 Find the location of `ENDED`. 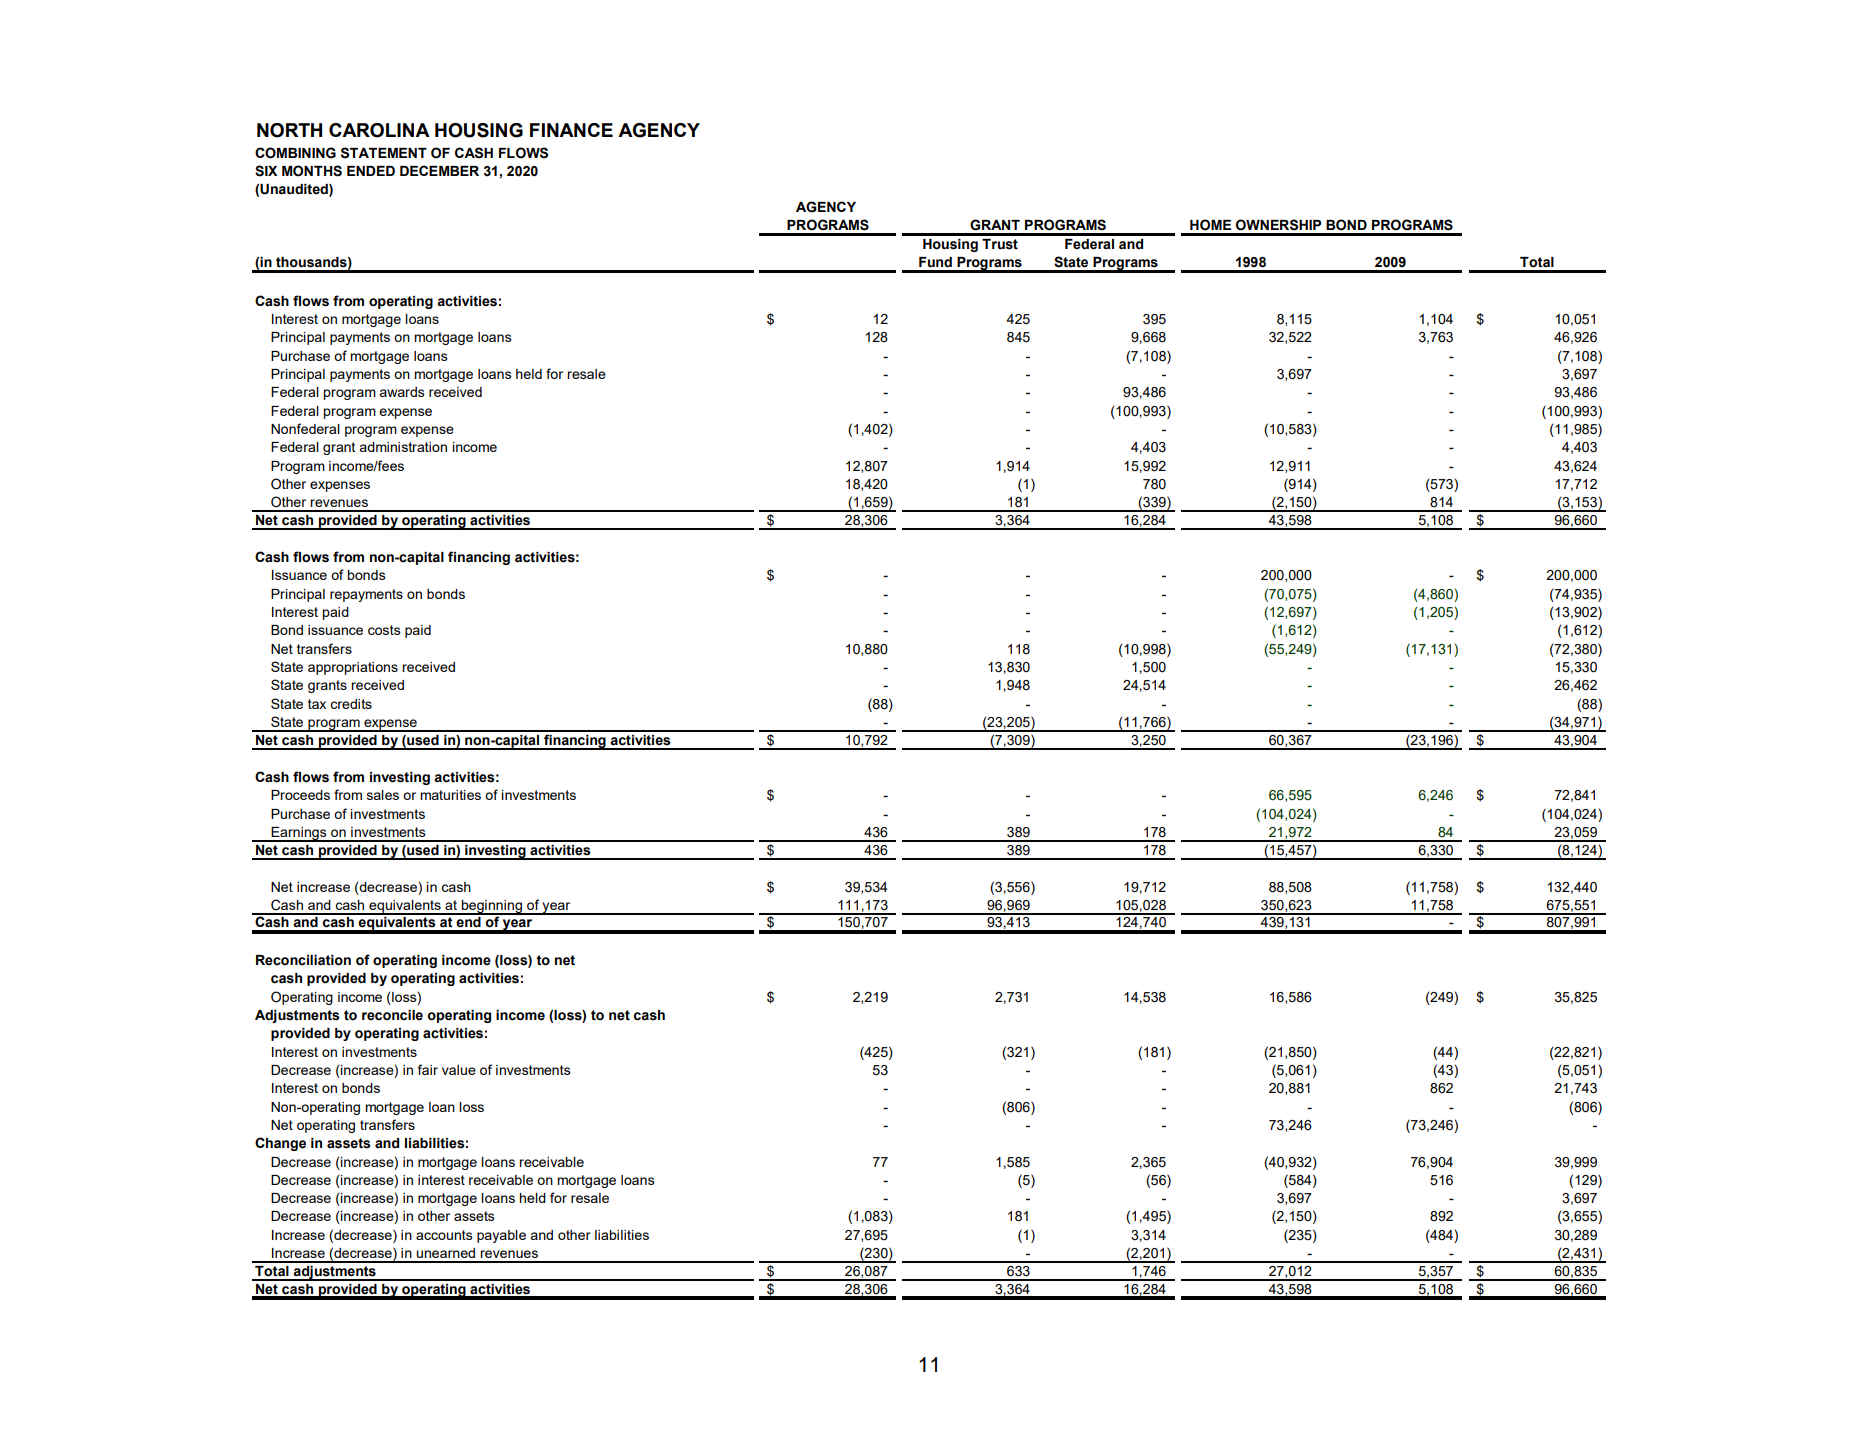

ENDED is located at coordinates (371, 171).
